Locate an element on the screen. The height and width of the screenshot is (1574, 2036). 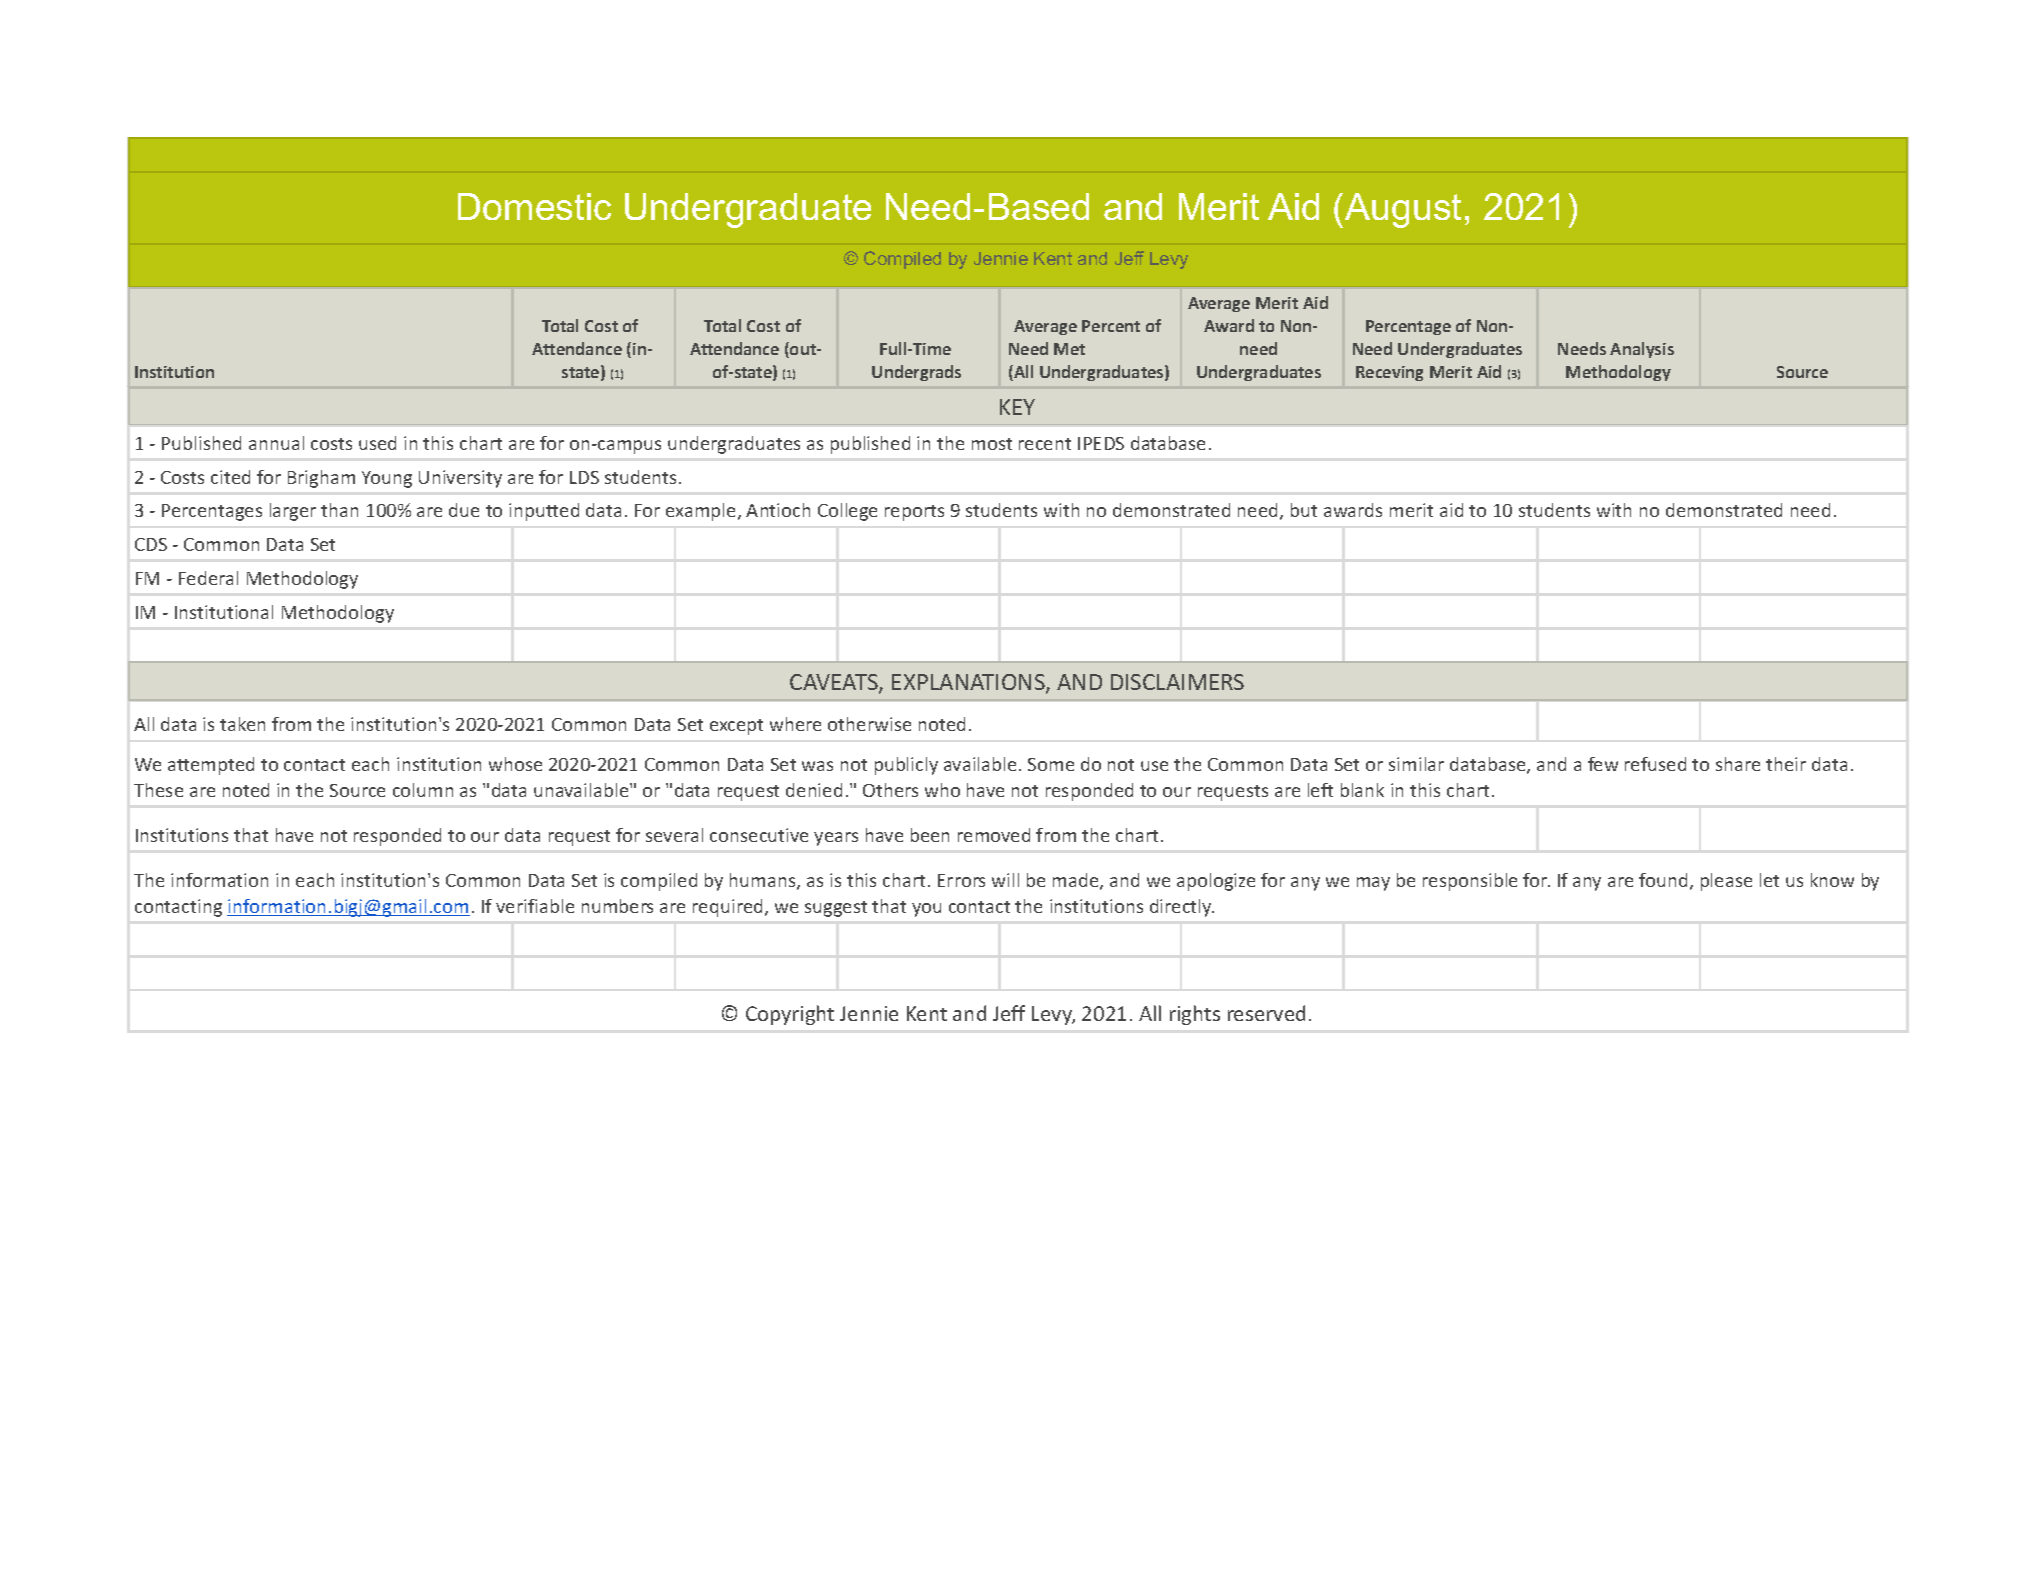
Brigham is located at coordinates (321, 479).
